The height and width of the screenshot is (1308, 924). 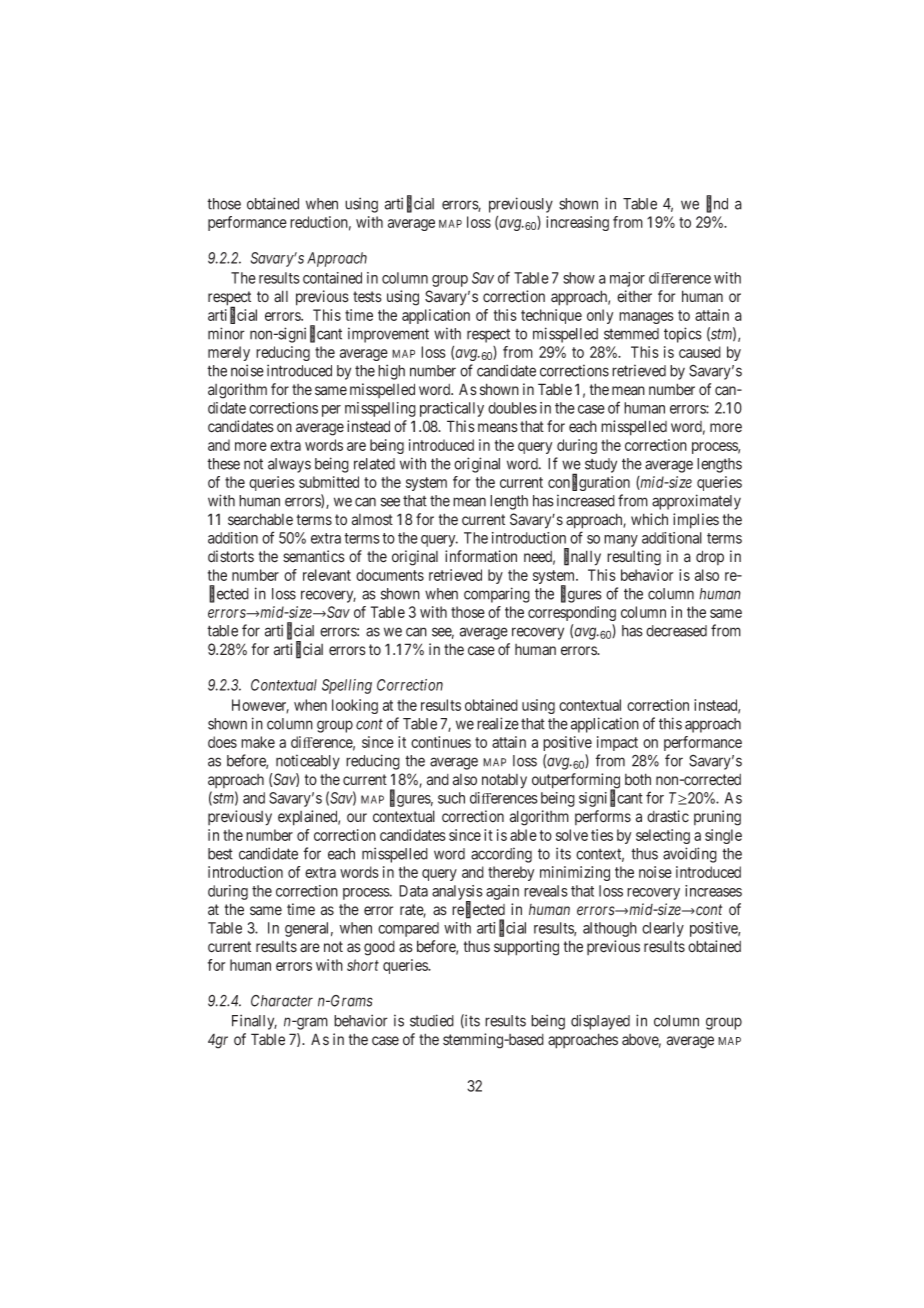 What do you see at coordinates (717, 204) in the screenshot?
I see `find` at bounding box center [717, 204].
